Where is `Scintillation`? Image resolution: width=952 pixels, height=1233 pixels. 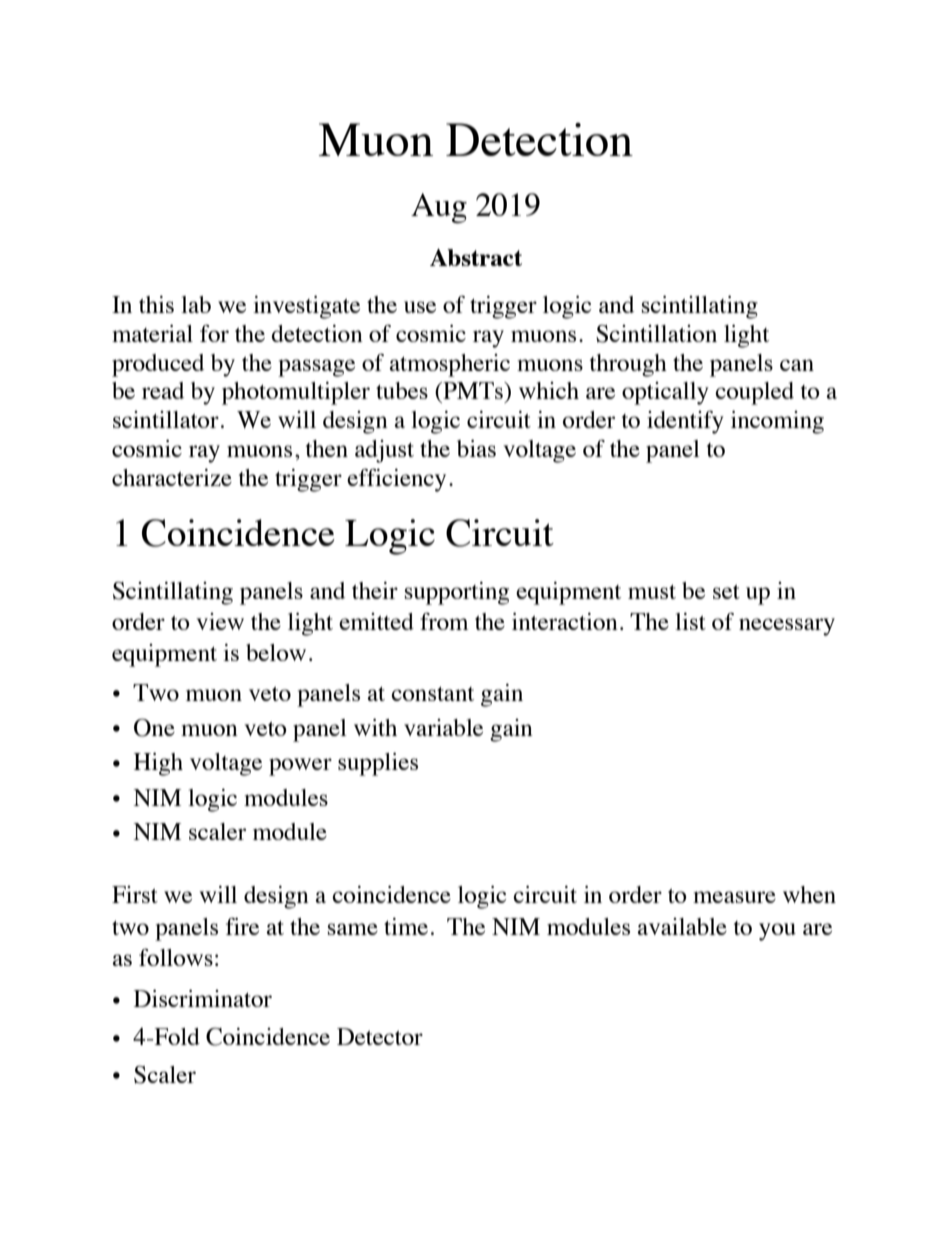
Scintillation is located at coordinates (656, 334).
